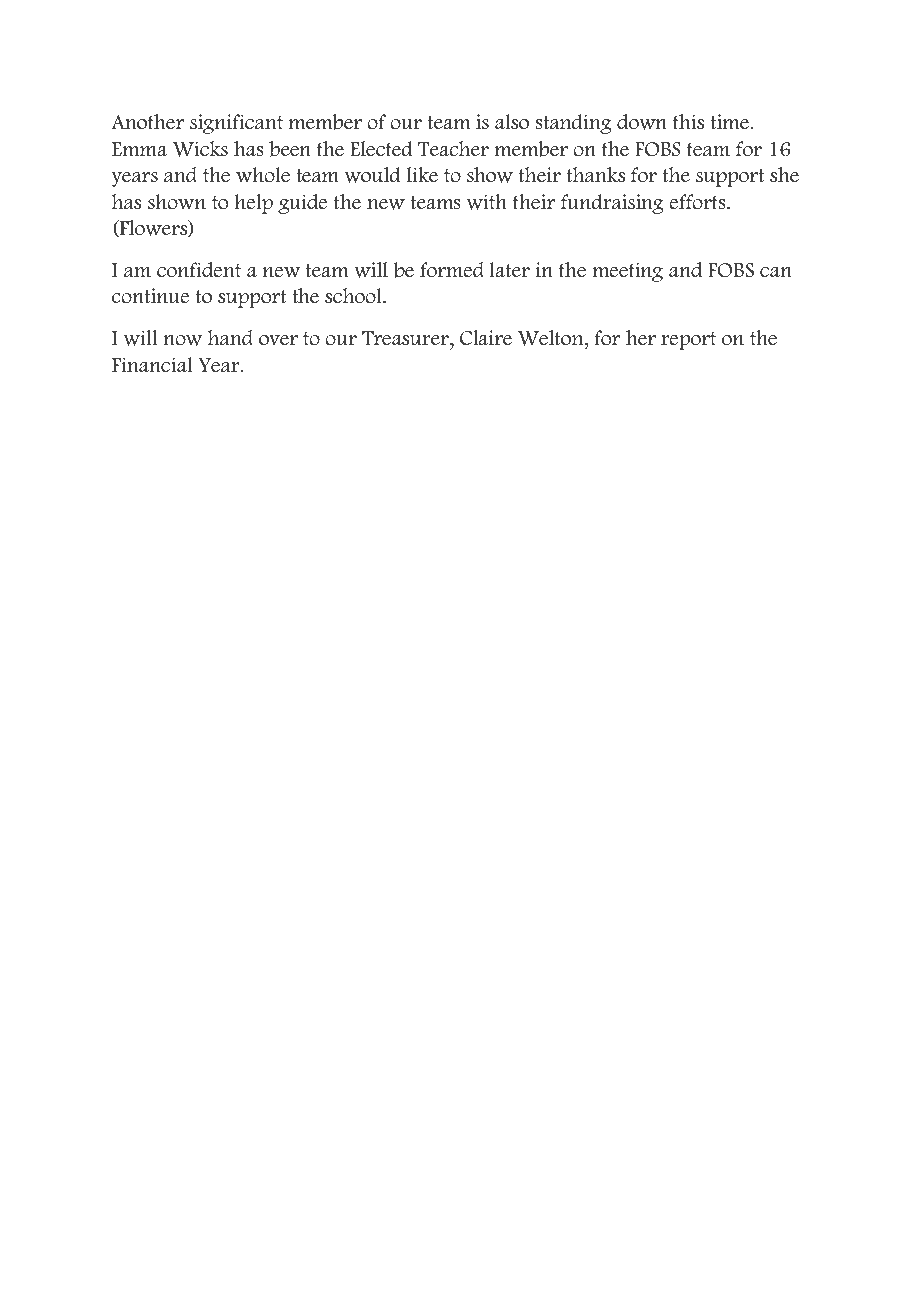 The width and height of the screenshot is (924, 1308). What do you see at coordinates (236, 124) in the screenshot?
I see `significant` at bounding box center [236, 124].
